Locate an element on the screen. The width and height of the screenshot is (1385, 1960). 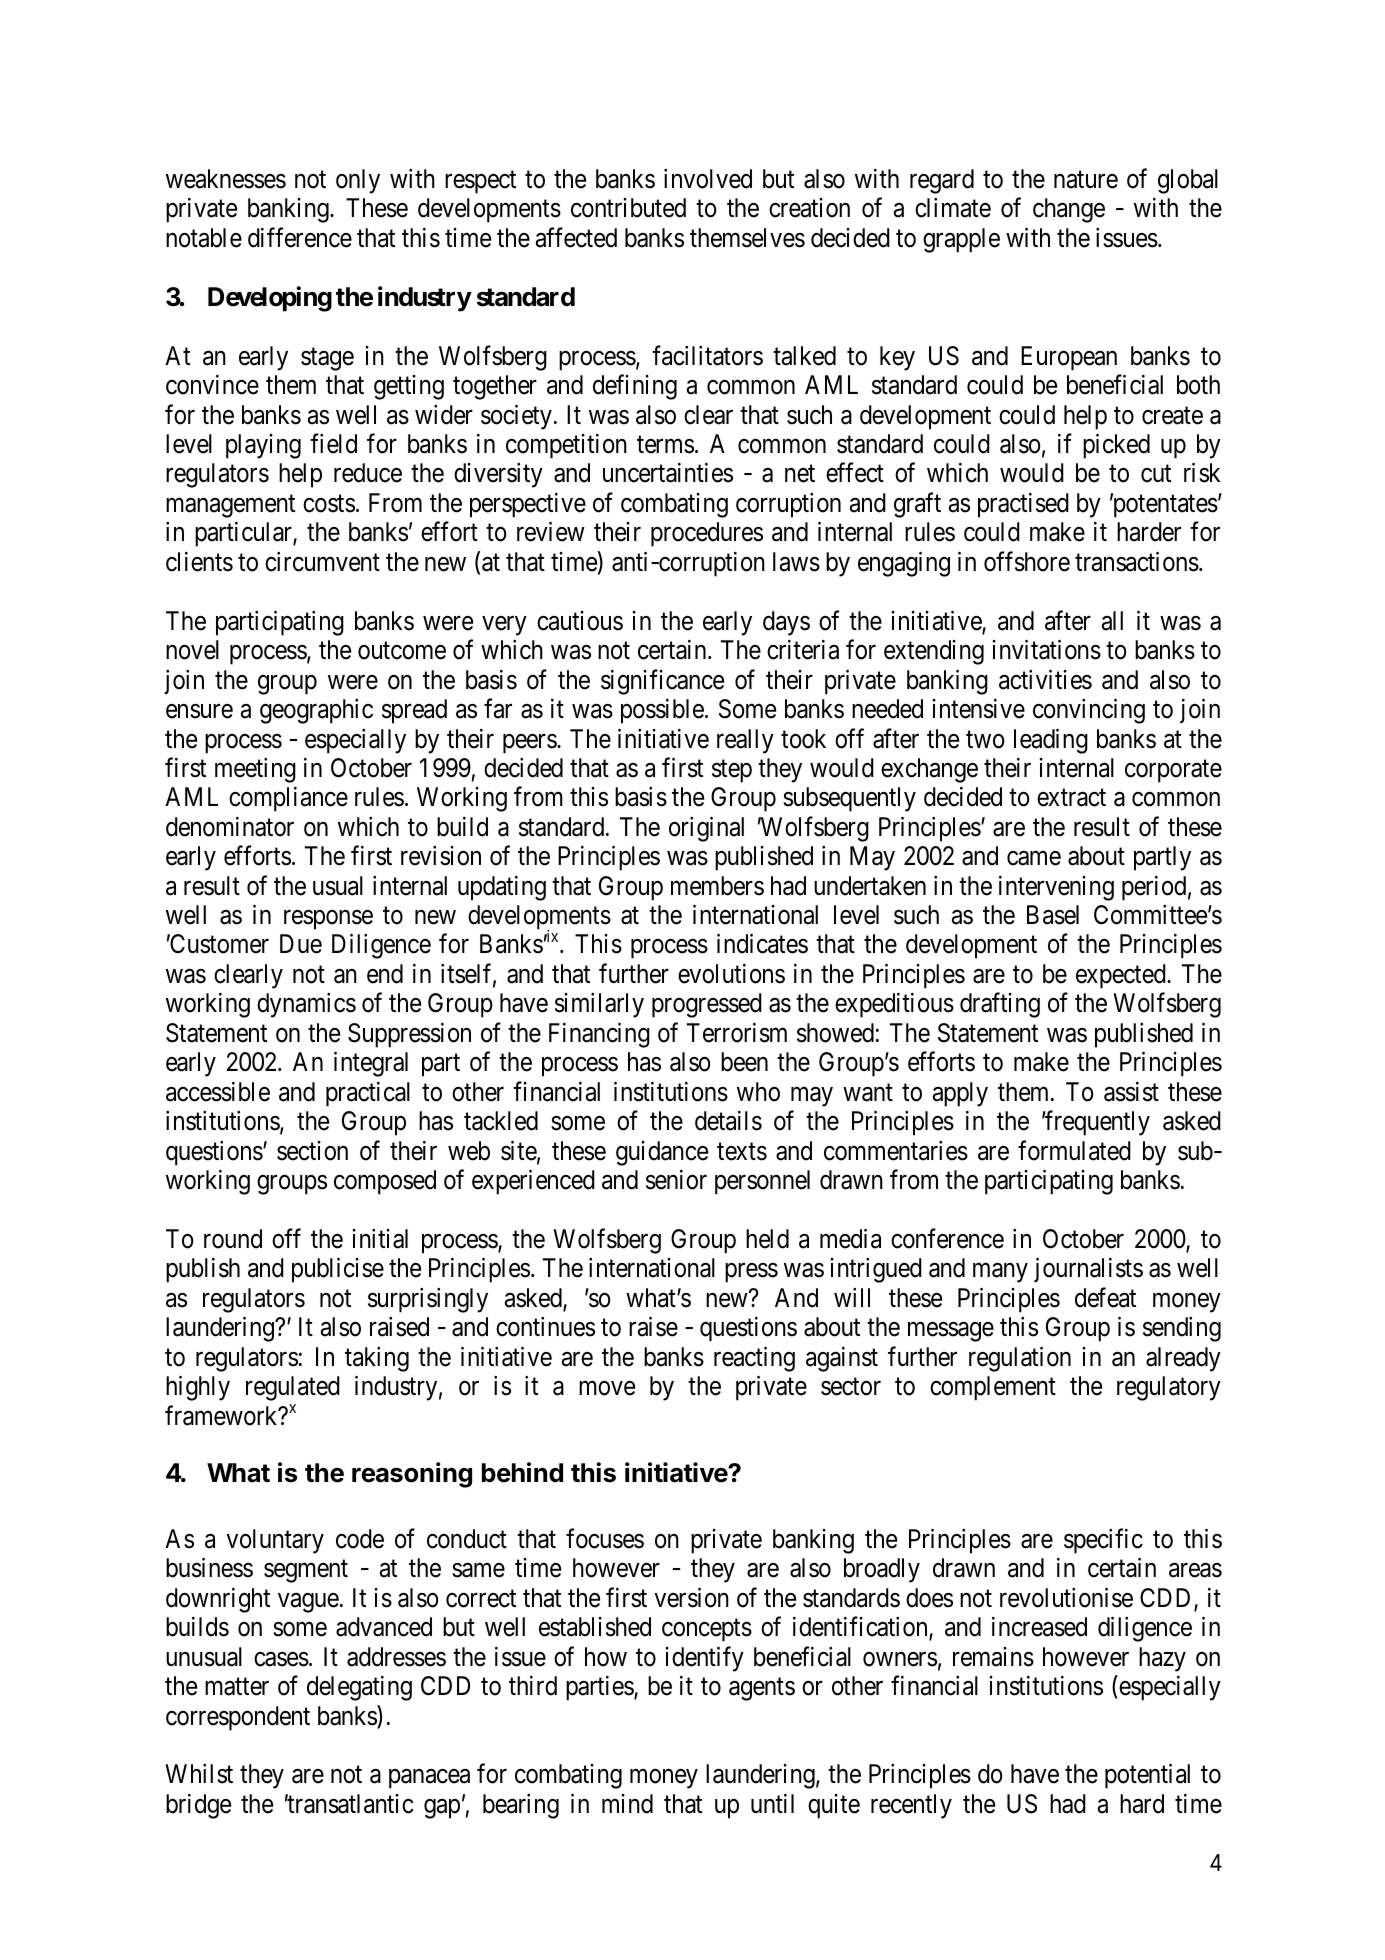
original is located at coordinates (706, 829).
